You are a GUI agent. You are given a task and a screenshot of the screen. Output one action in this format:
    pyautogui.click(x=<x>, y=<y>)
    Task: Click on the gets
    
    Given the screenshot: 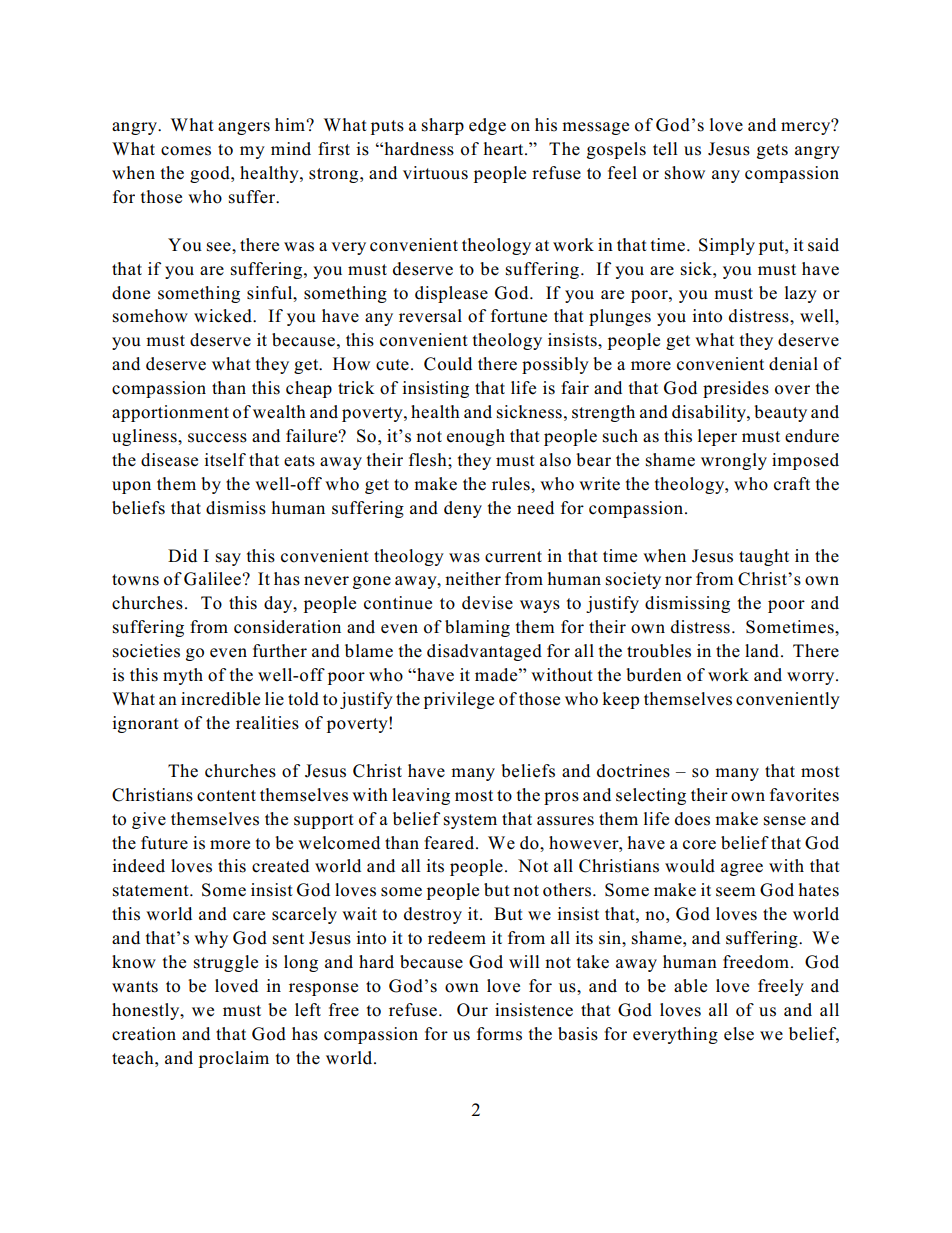 What is the action you would take?
    pyautogui.click(x=772, y=151)
